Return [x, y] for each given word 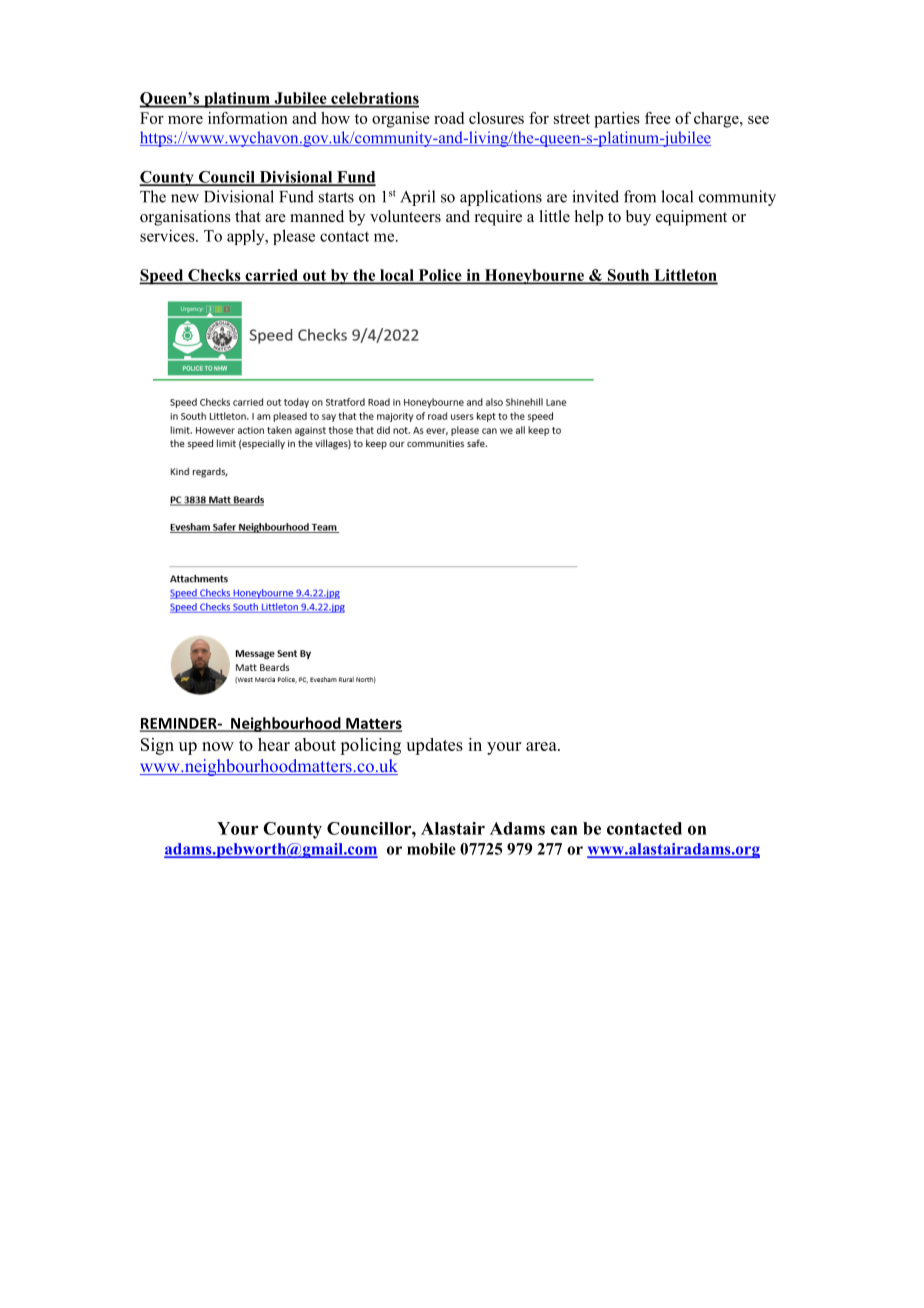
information [248, 118]
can [564, 830]
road [449, 118]
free [658, 118]
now [218, 746]
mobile [431, 849]
